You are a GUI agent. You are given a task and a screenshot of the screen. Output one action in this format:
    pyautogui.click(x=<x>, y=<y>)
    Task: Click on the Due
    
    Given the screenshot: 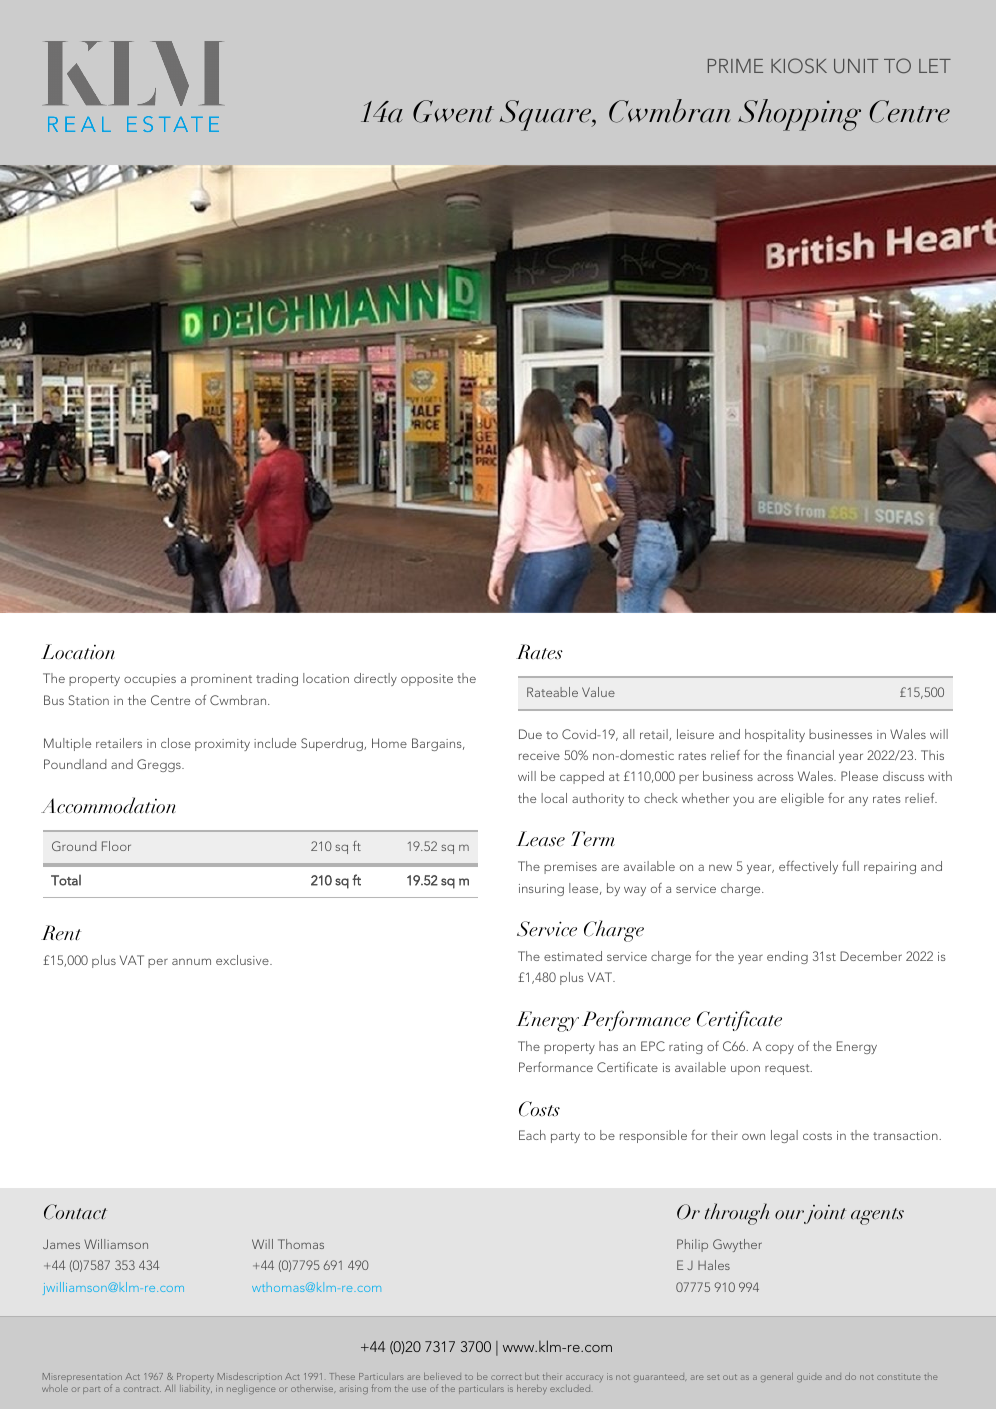 What is the action you would take?
    pyautogui.click(x=530, y=734)
